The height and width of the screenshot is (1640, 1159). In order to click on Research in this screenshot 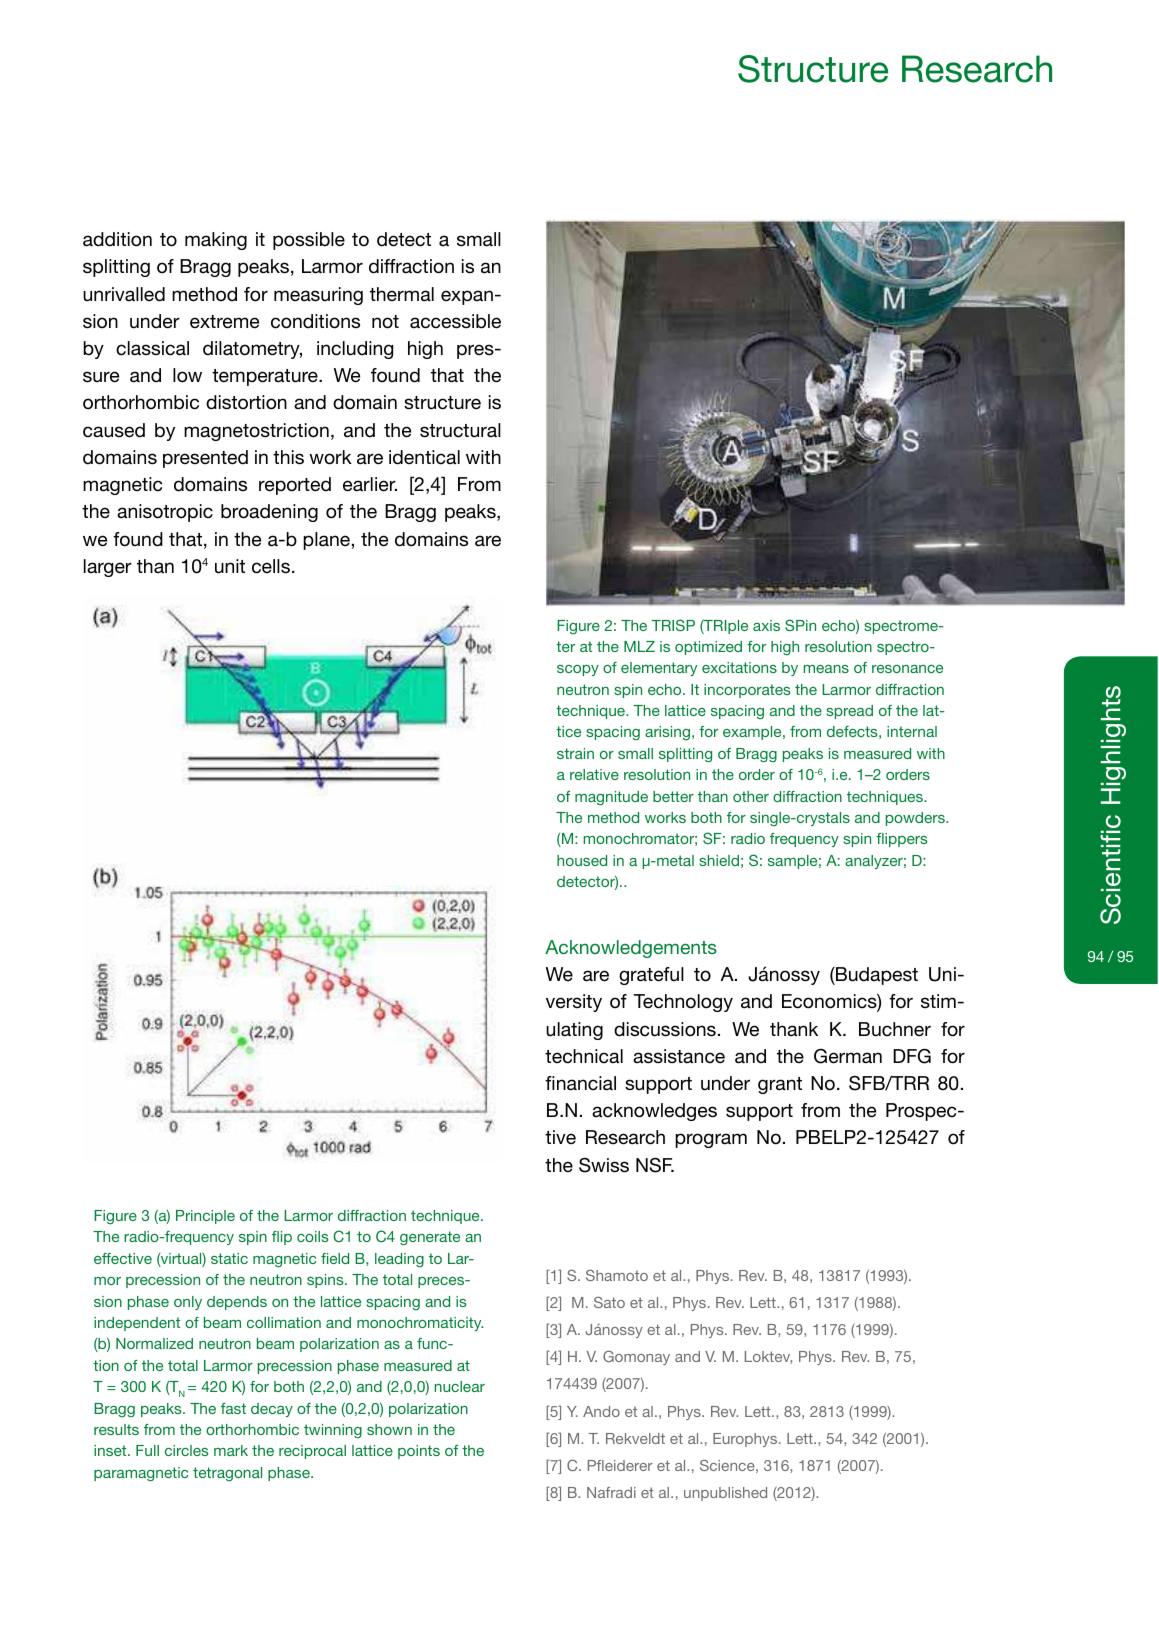, I will do `click(977, 69)`.
